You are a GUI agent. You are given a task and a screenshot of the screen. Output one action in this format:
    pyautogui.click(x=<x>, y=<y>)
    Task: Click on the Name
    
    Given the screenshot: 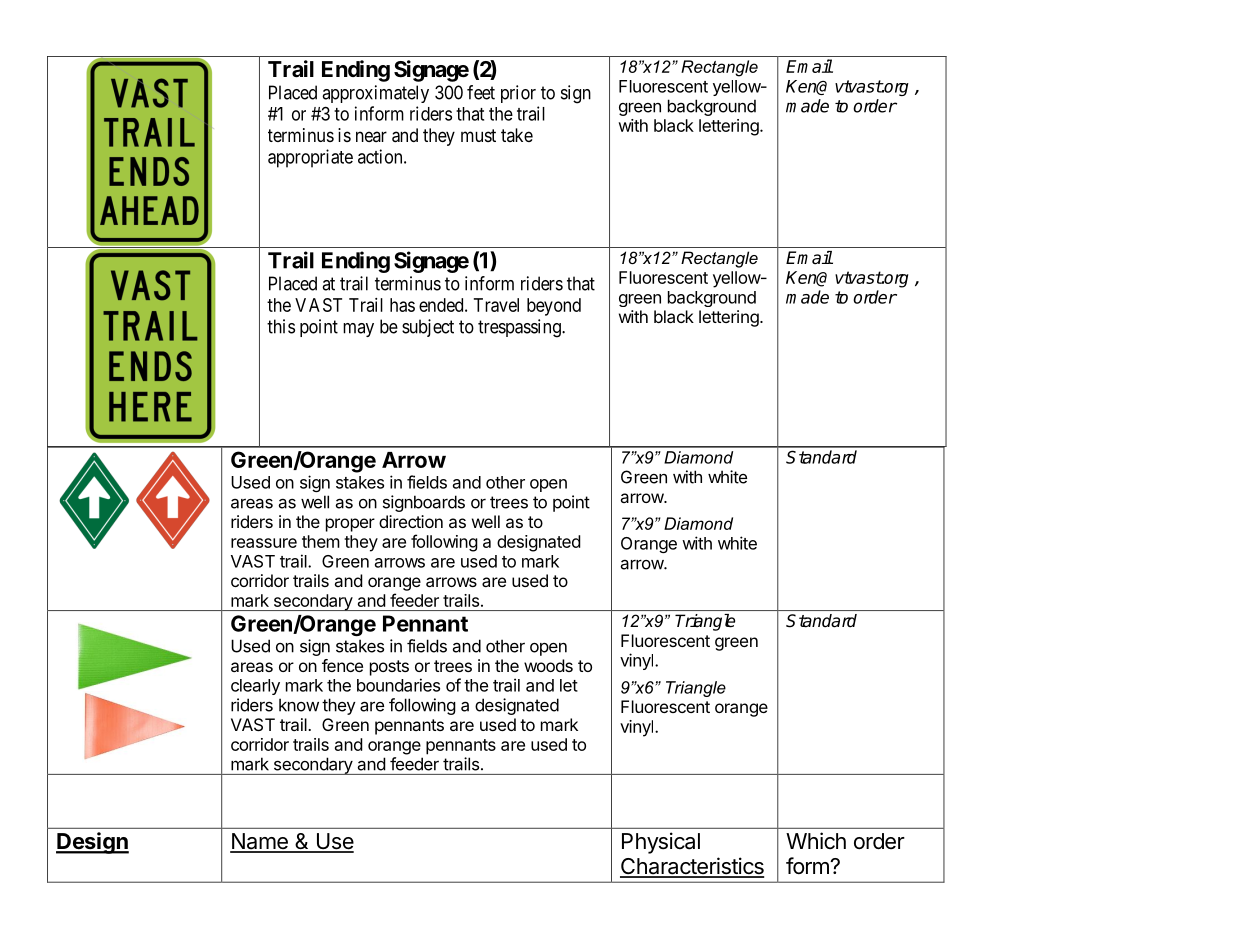 What is the action you would take?
    pyautogui.click(x=260, y=842)
